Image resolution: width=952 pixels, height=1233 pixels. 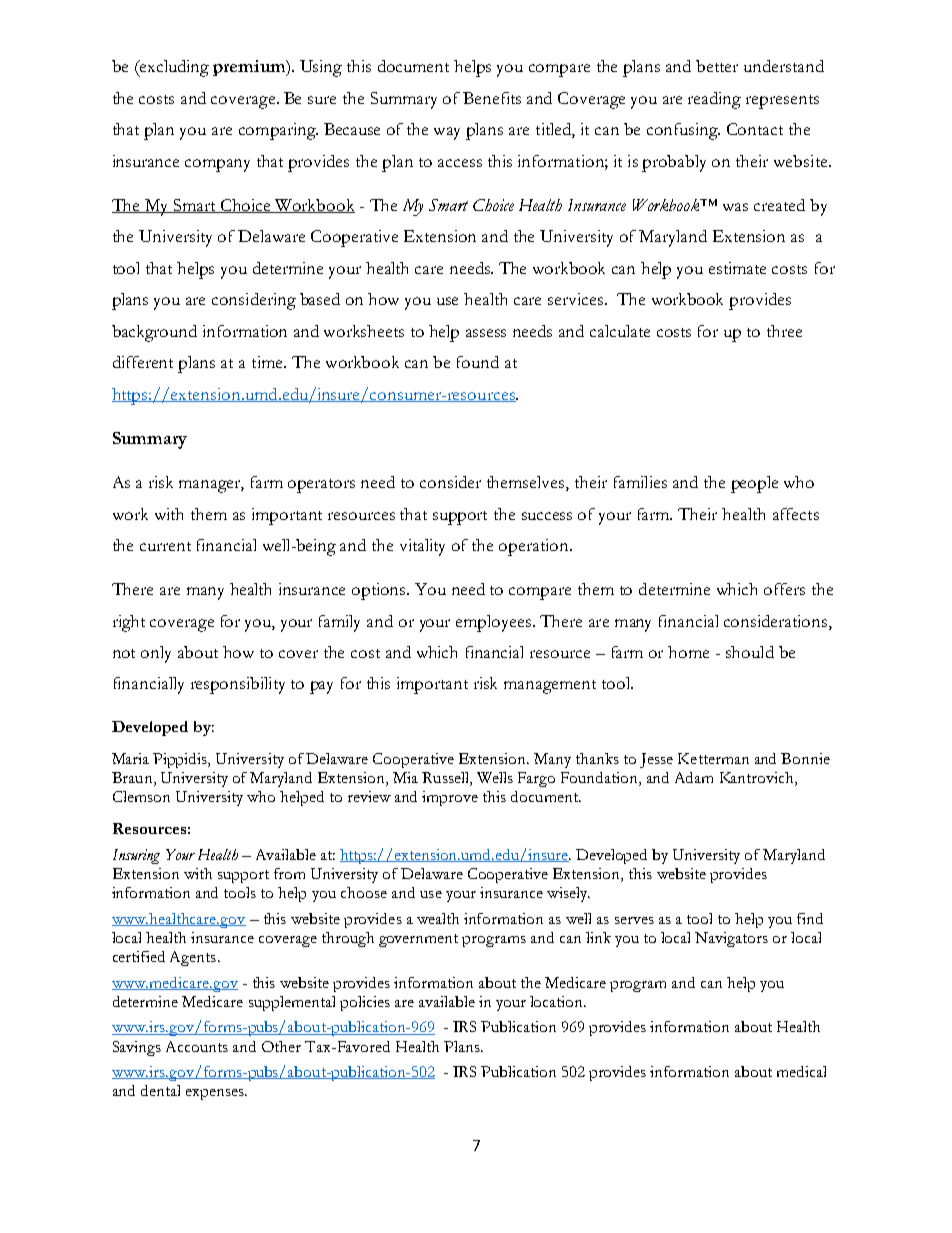 What do you see at coordinates (165, 546) in the screenshot?
I see `current` at bounding box center [165, 546].
